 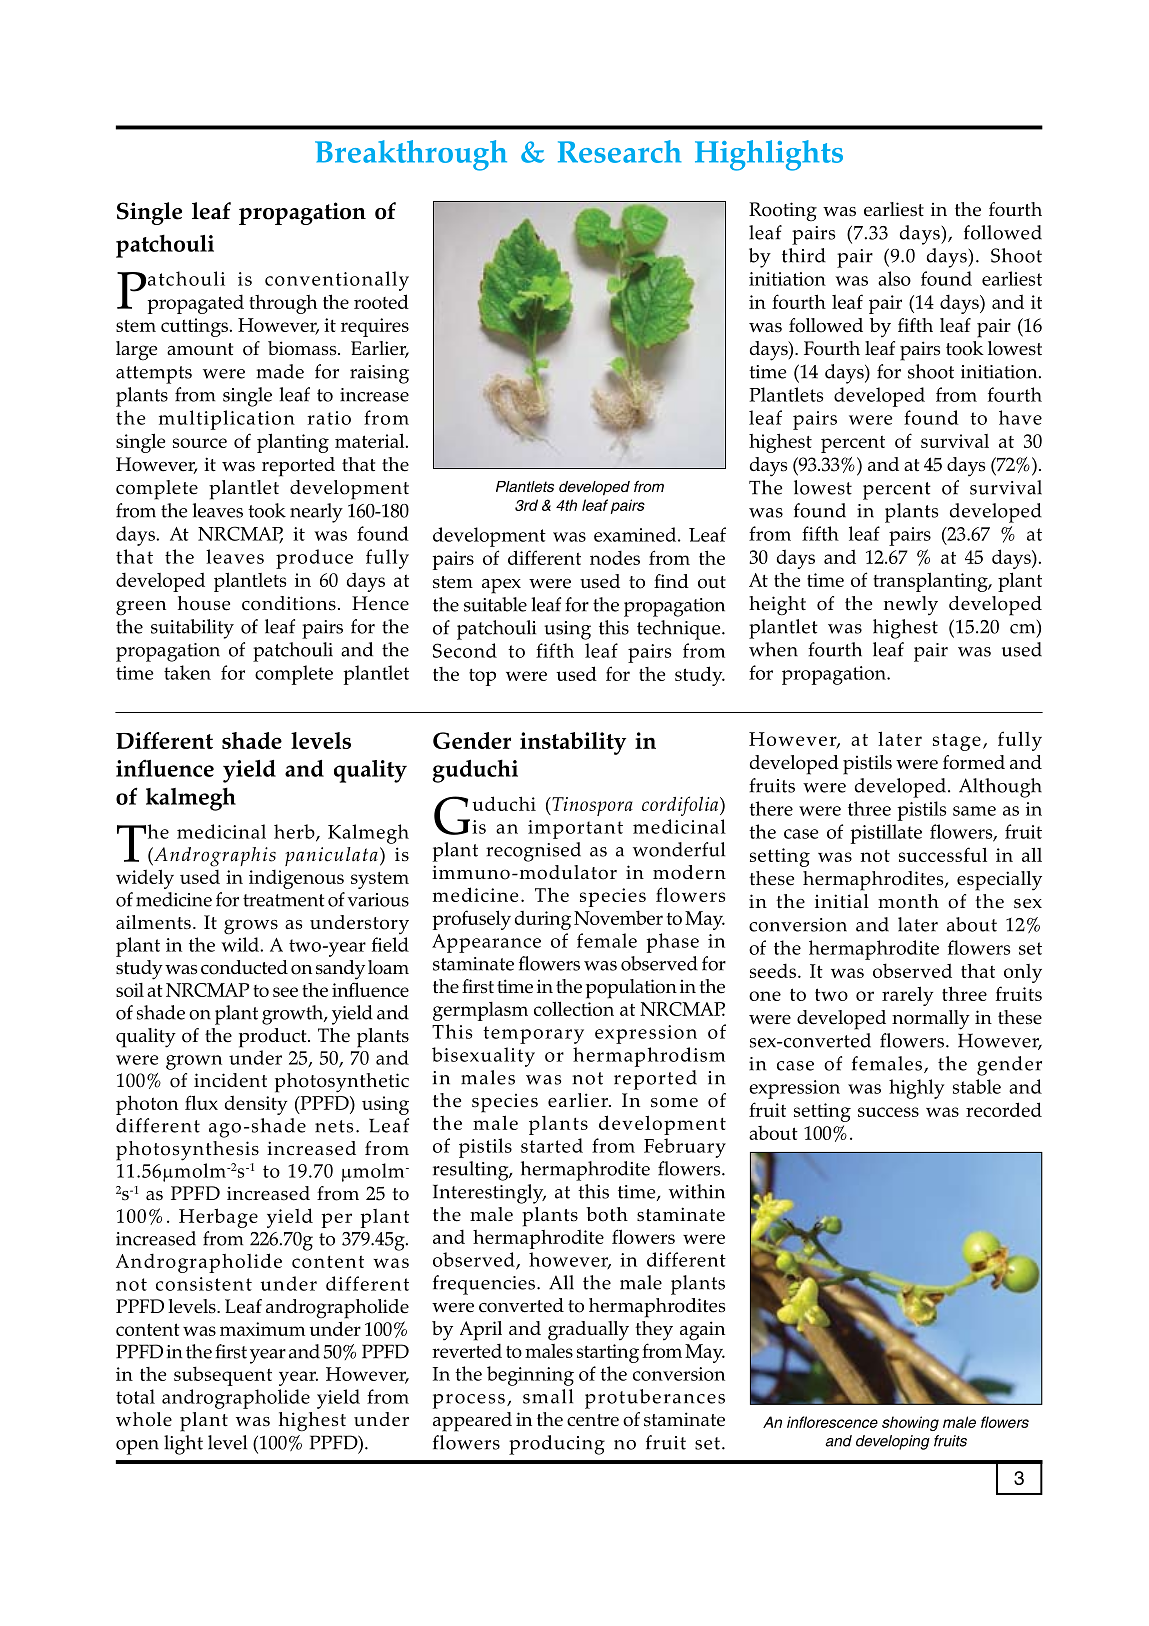 What do you see at coordinates (337, 281) in the screenshot?
I see `conventionally` at bounding box center [337, 281].
